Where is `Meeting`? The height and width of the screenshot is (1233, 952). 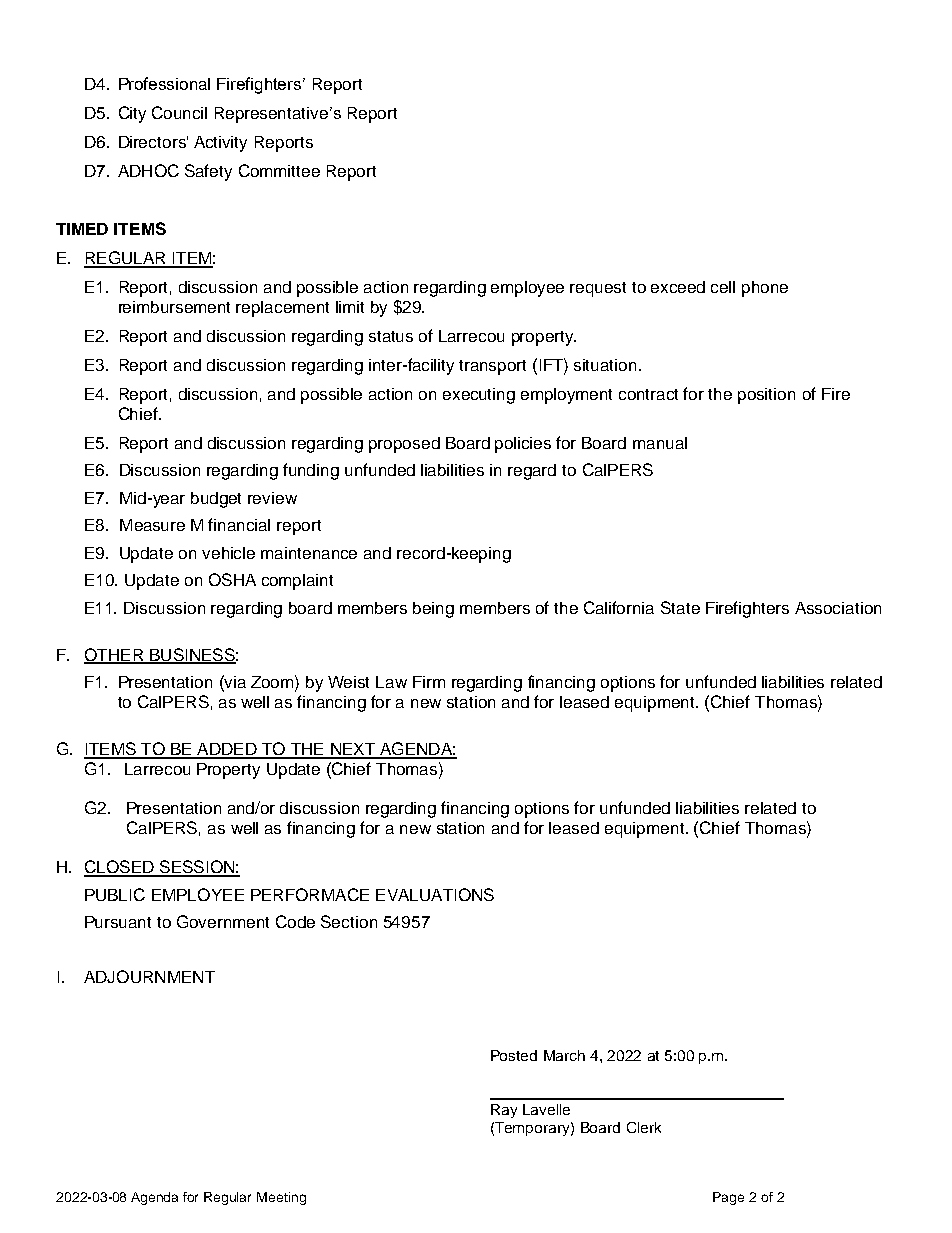
Meeting is located at coordinates (281, 1198).
